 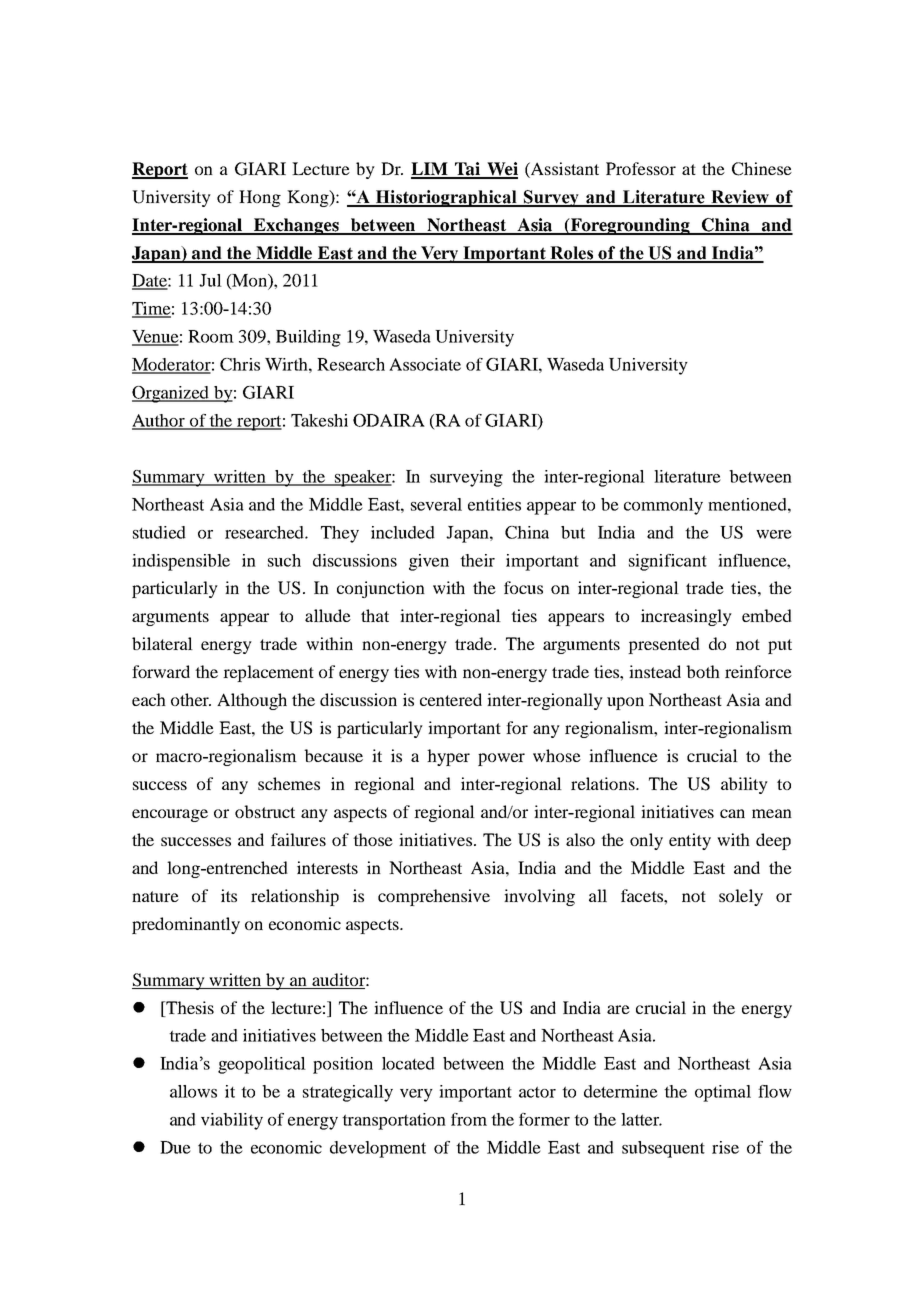 I want to click on Historiographical, so click(x=446, y=198).
